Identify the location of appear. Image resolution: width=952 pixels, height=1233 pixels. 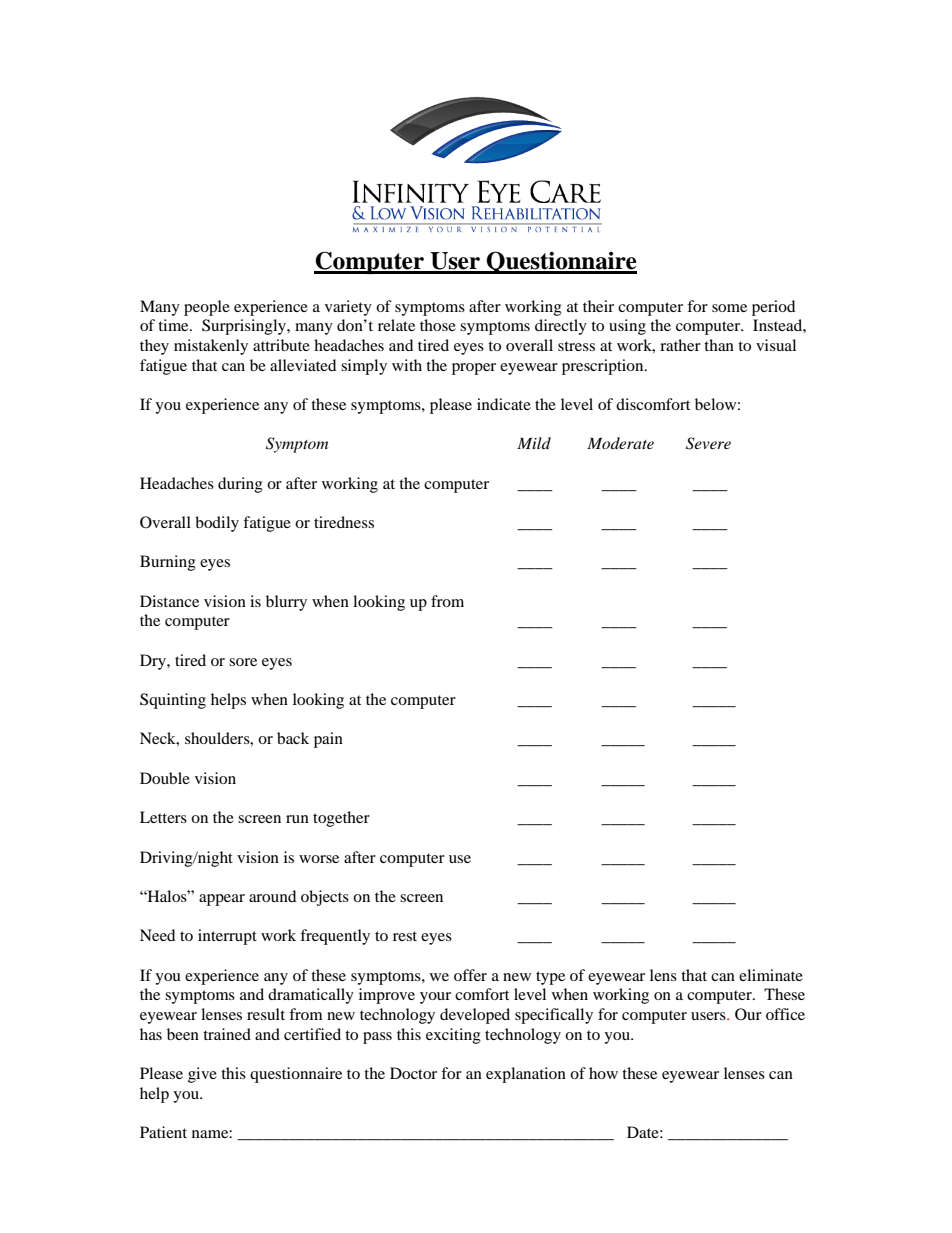
(222, 900).
